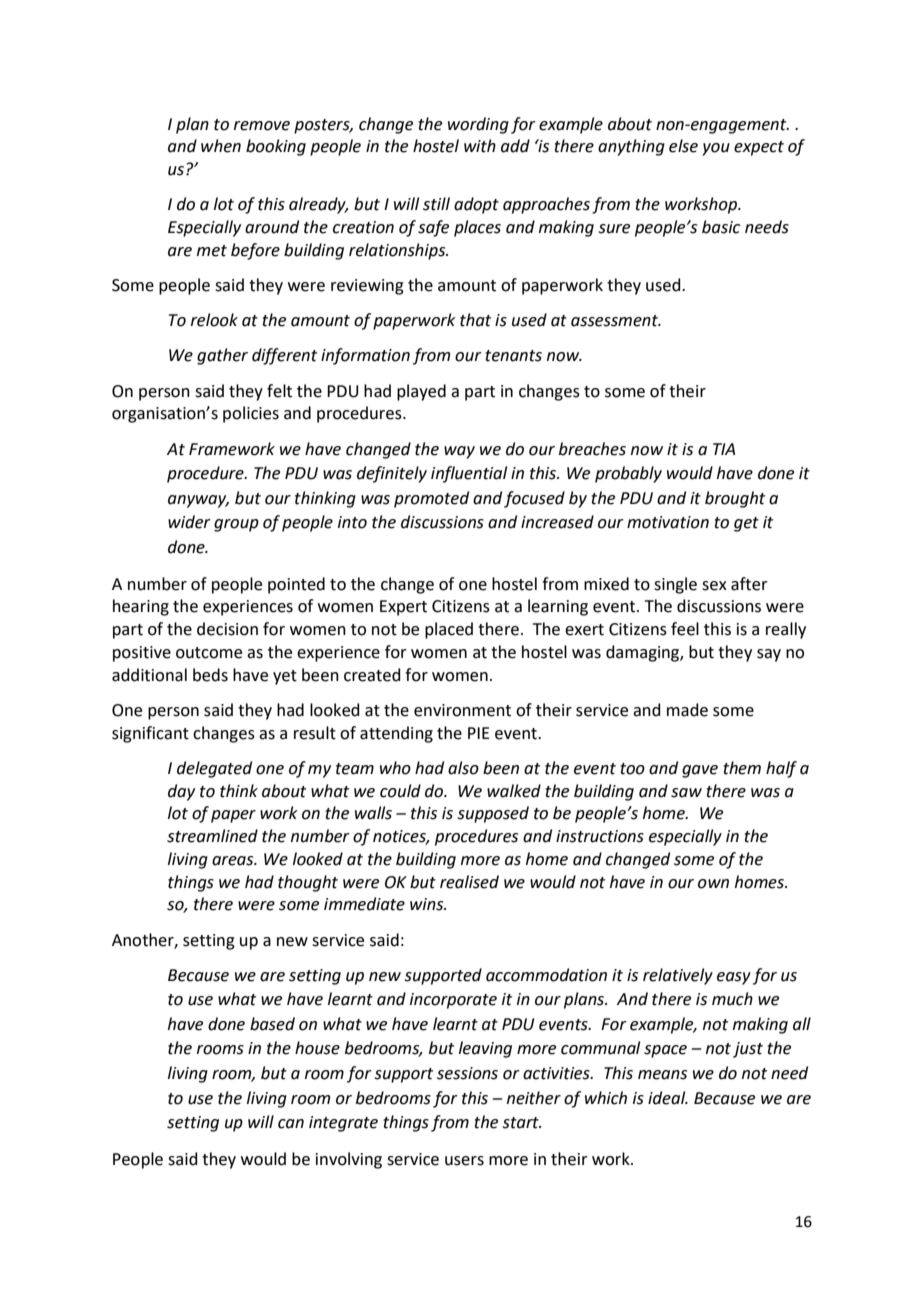 The height and width of the screenshot is (1308, 924). Describe the element at coordinates (480, 146) in the screenshot. I see `with` at that location.
